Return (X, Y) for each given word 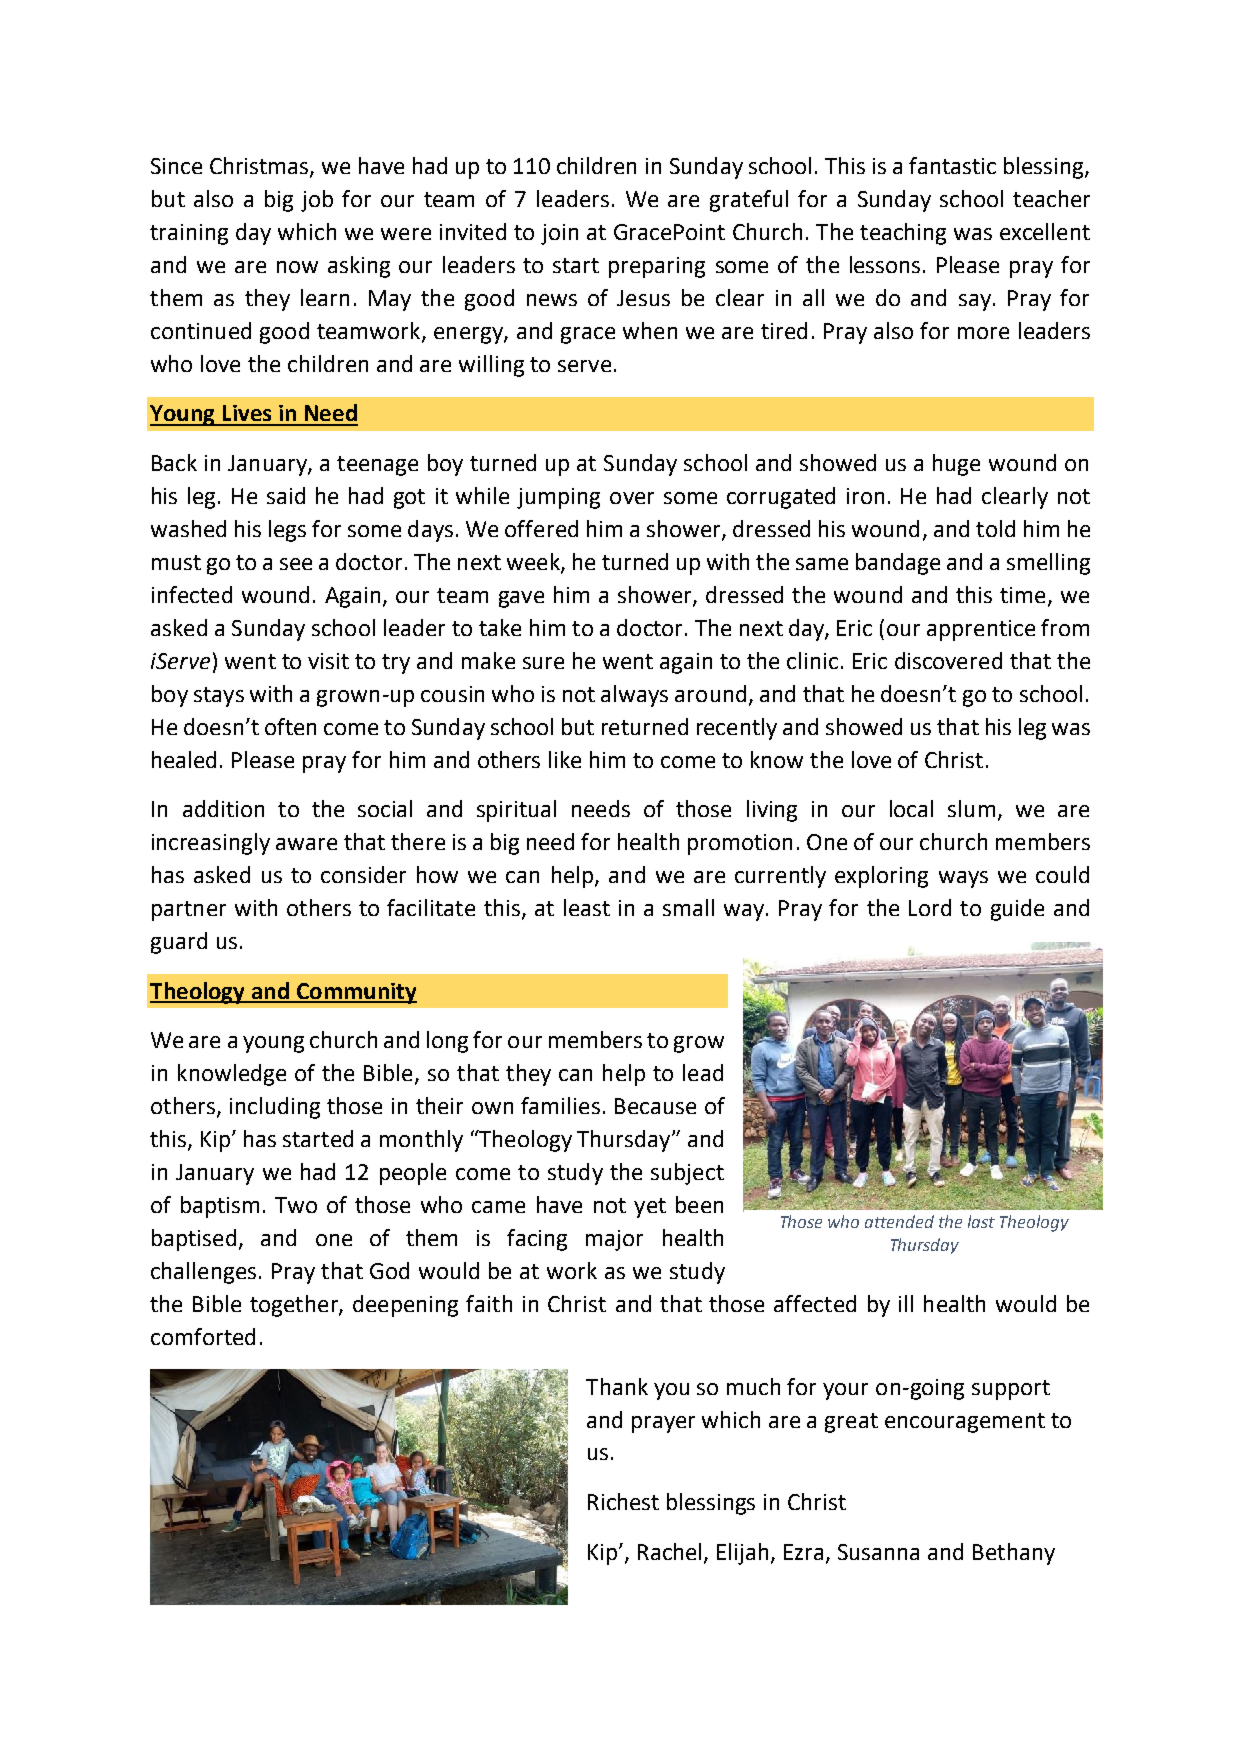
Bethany (1014, 1554)
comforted (203, 1336)
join (559, 234)
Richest (623, 1501)
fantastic (952, 165)
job (317, 201)
